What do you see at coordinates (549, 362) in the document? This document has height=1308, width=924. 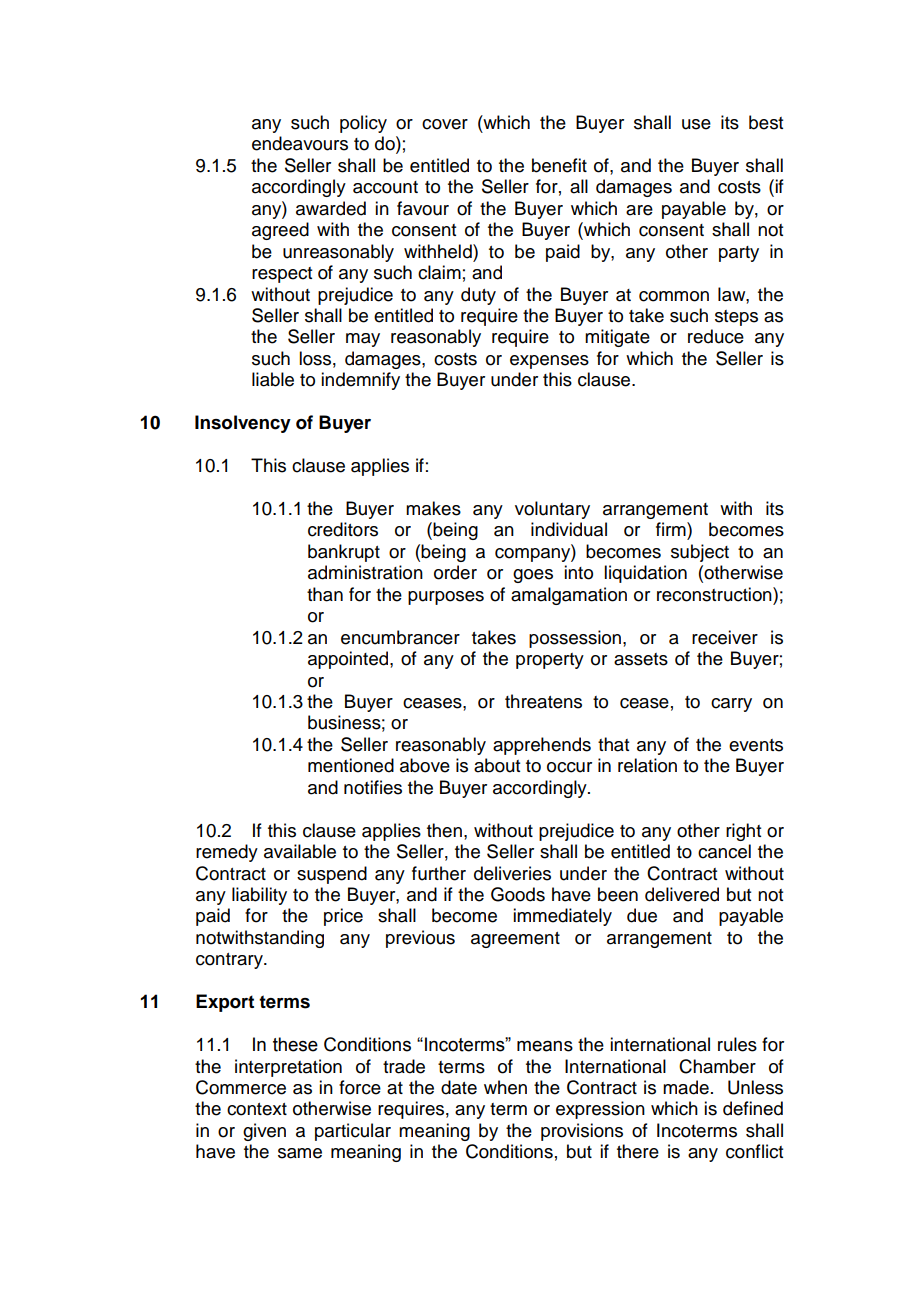 I see `expenses` at bounding box center [549, 362].
